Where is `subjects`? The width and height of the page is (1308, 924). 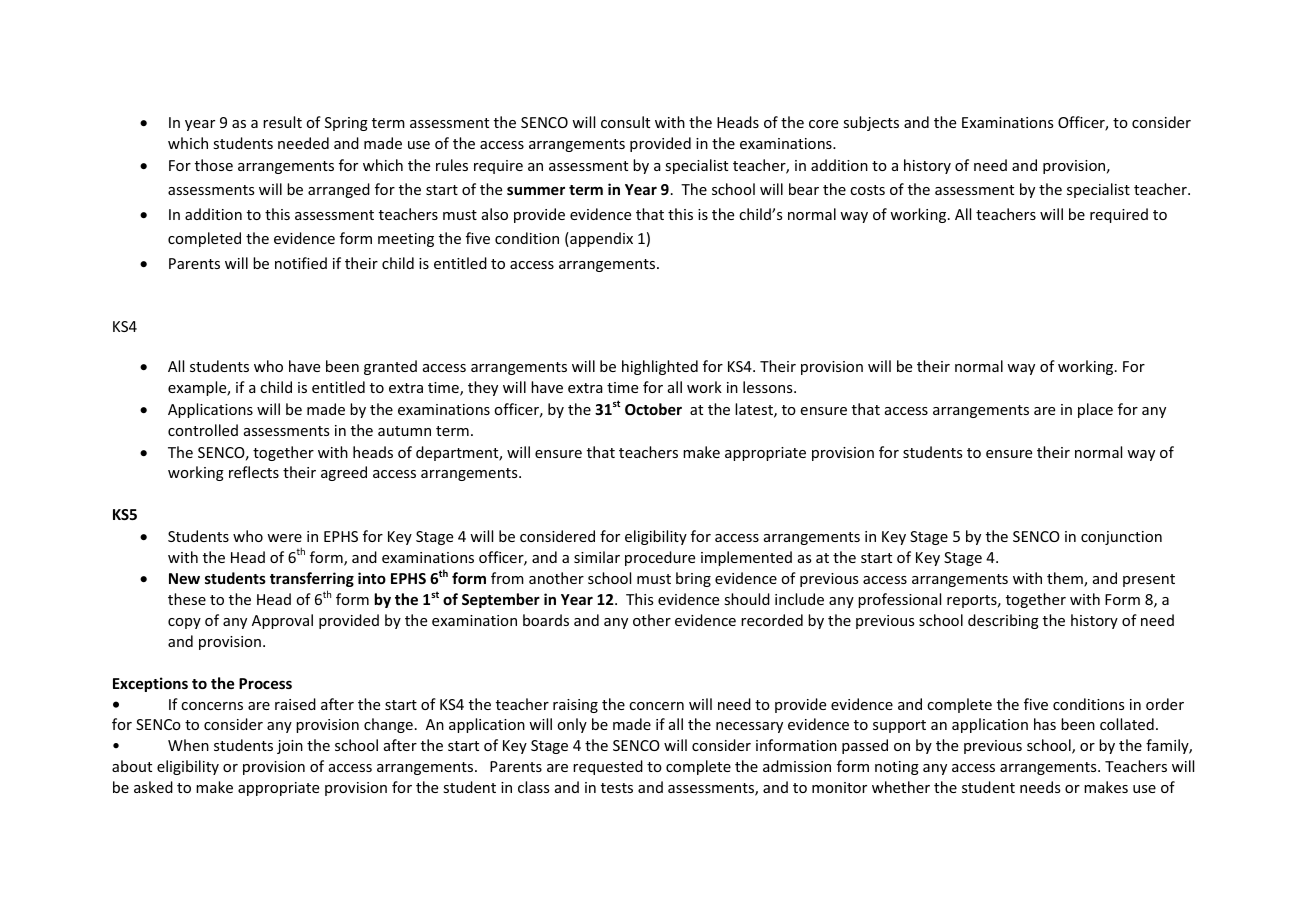
subjects is located at coordinates (871, 123).
